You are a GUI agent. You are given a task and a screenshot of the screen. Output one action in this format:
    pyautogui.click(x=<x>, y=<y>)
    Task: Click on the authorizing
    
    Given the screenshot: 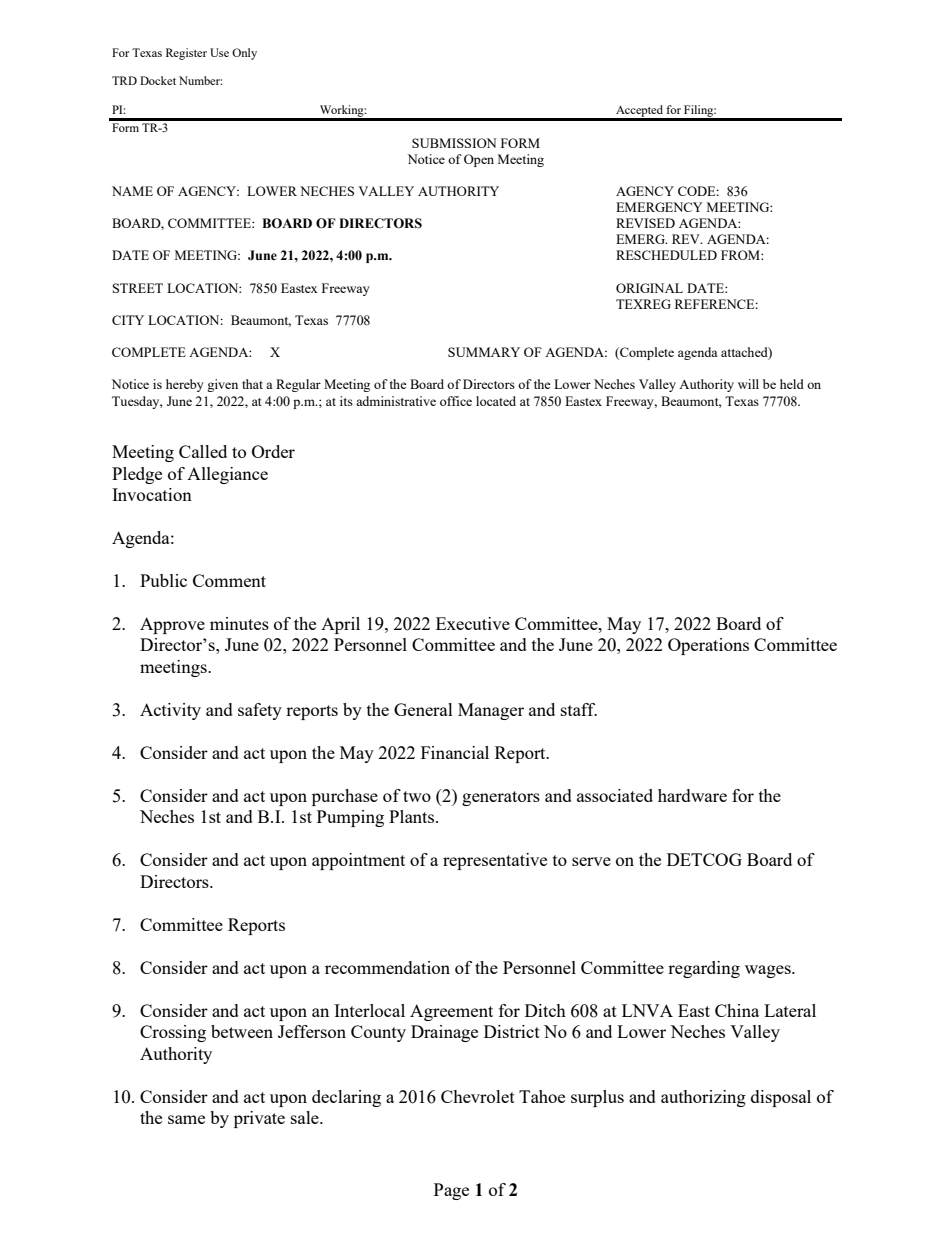 What is the action you would take?
    pyautogui.click(x=703, y=1098)
